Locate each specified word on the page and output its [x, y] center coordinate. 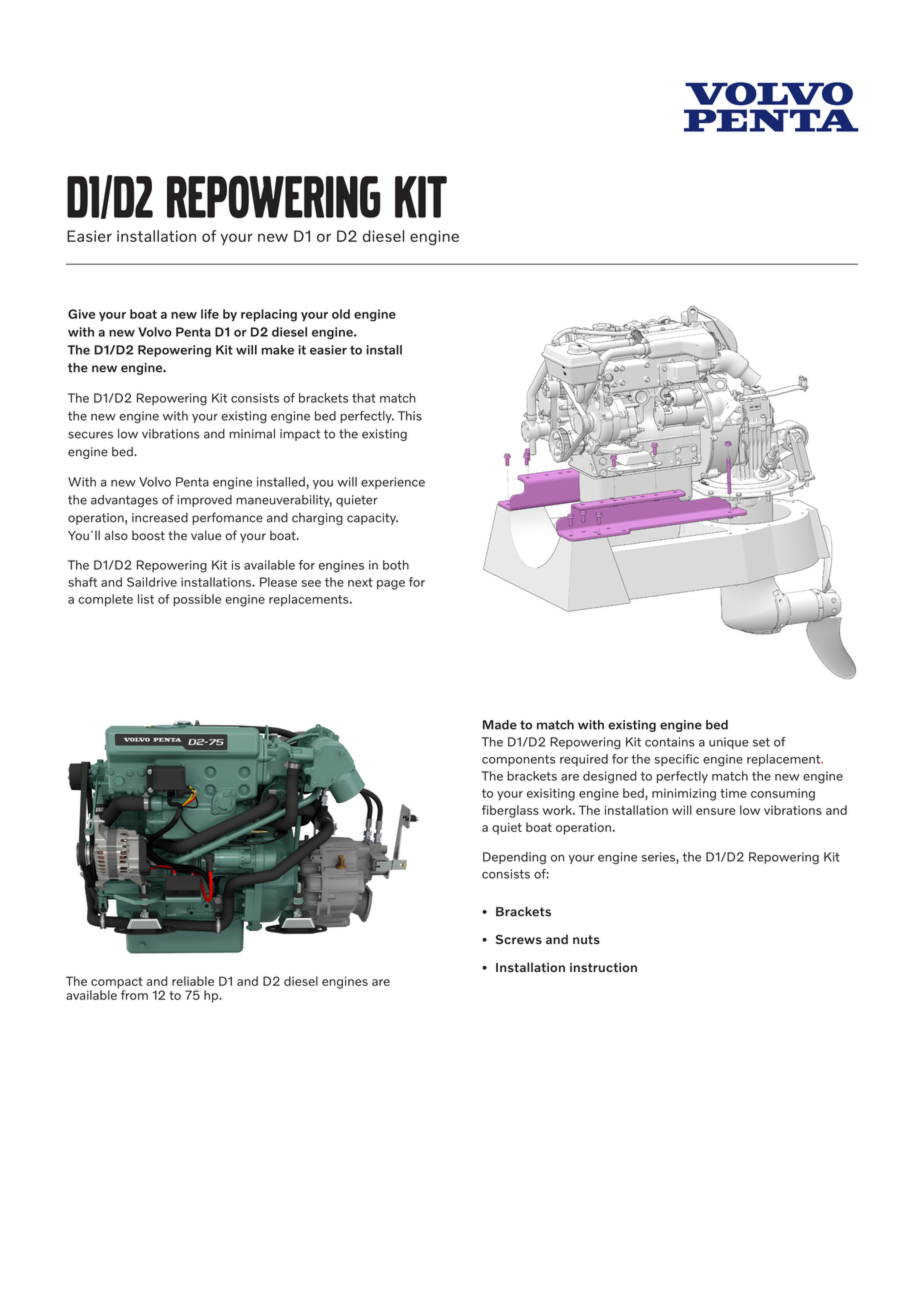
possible [197, 600]
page [391, 585]
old [341, 314]
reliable [193, 981]
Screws [519, 939]
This [410, 416]
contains [670, 742]
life [210, 314]
